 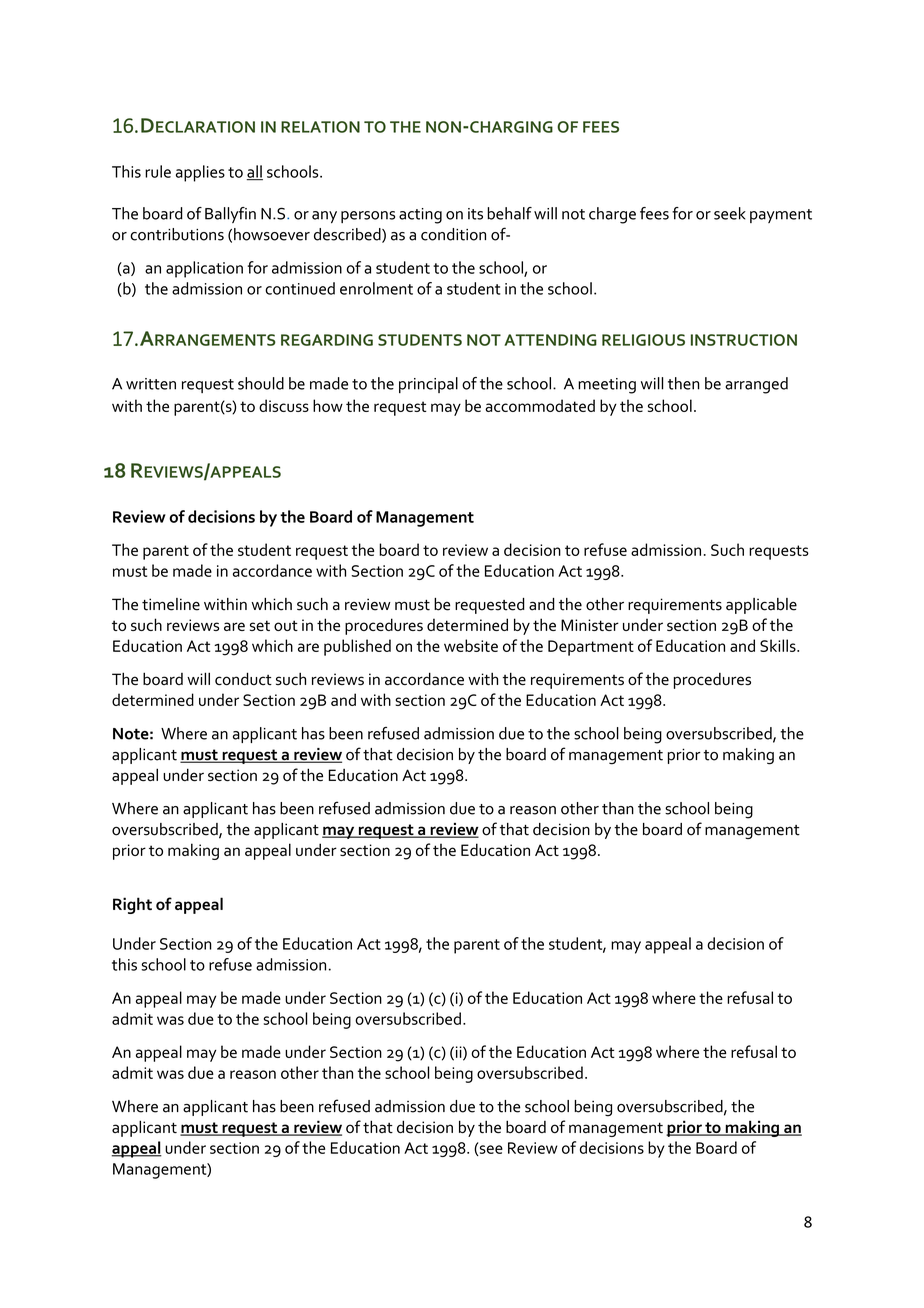 I want to click on its, so click(x=475, y=214).
